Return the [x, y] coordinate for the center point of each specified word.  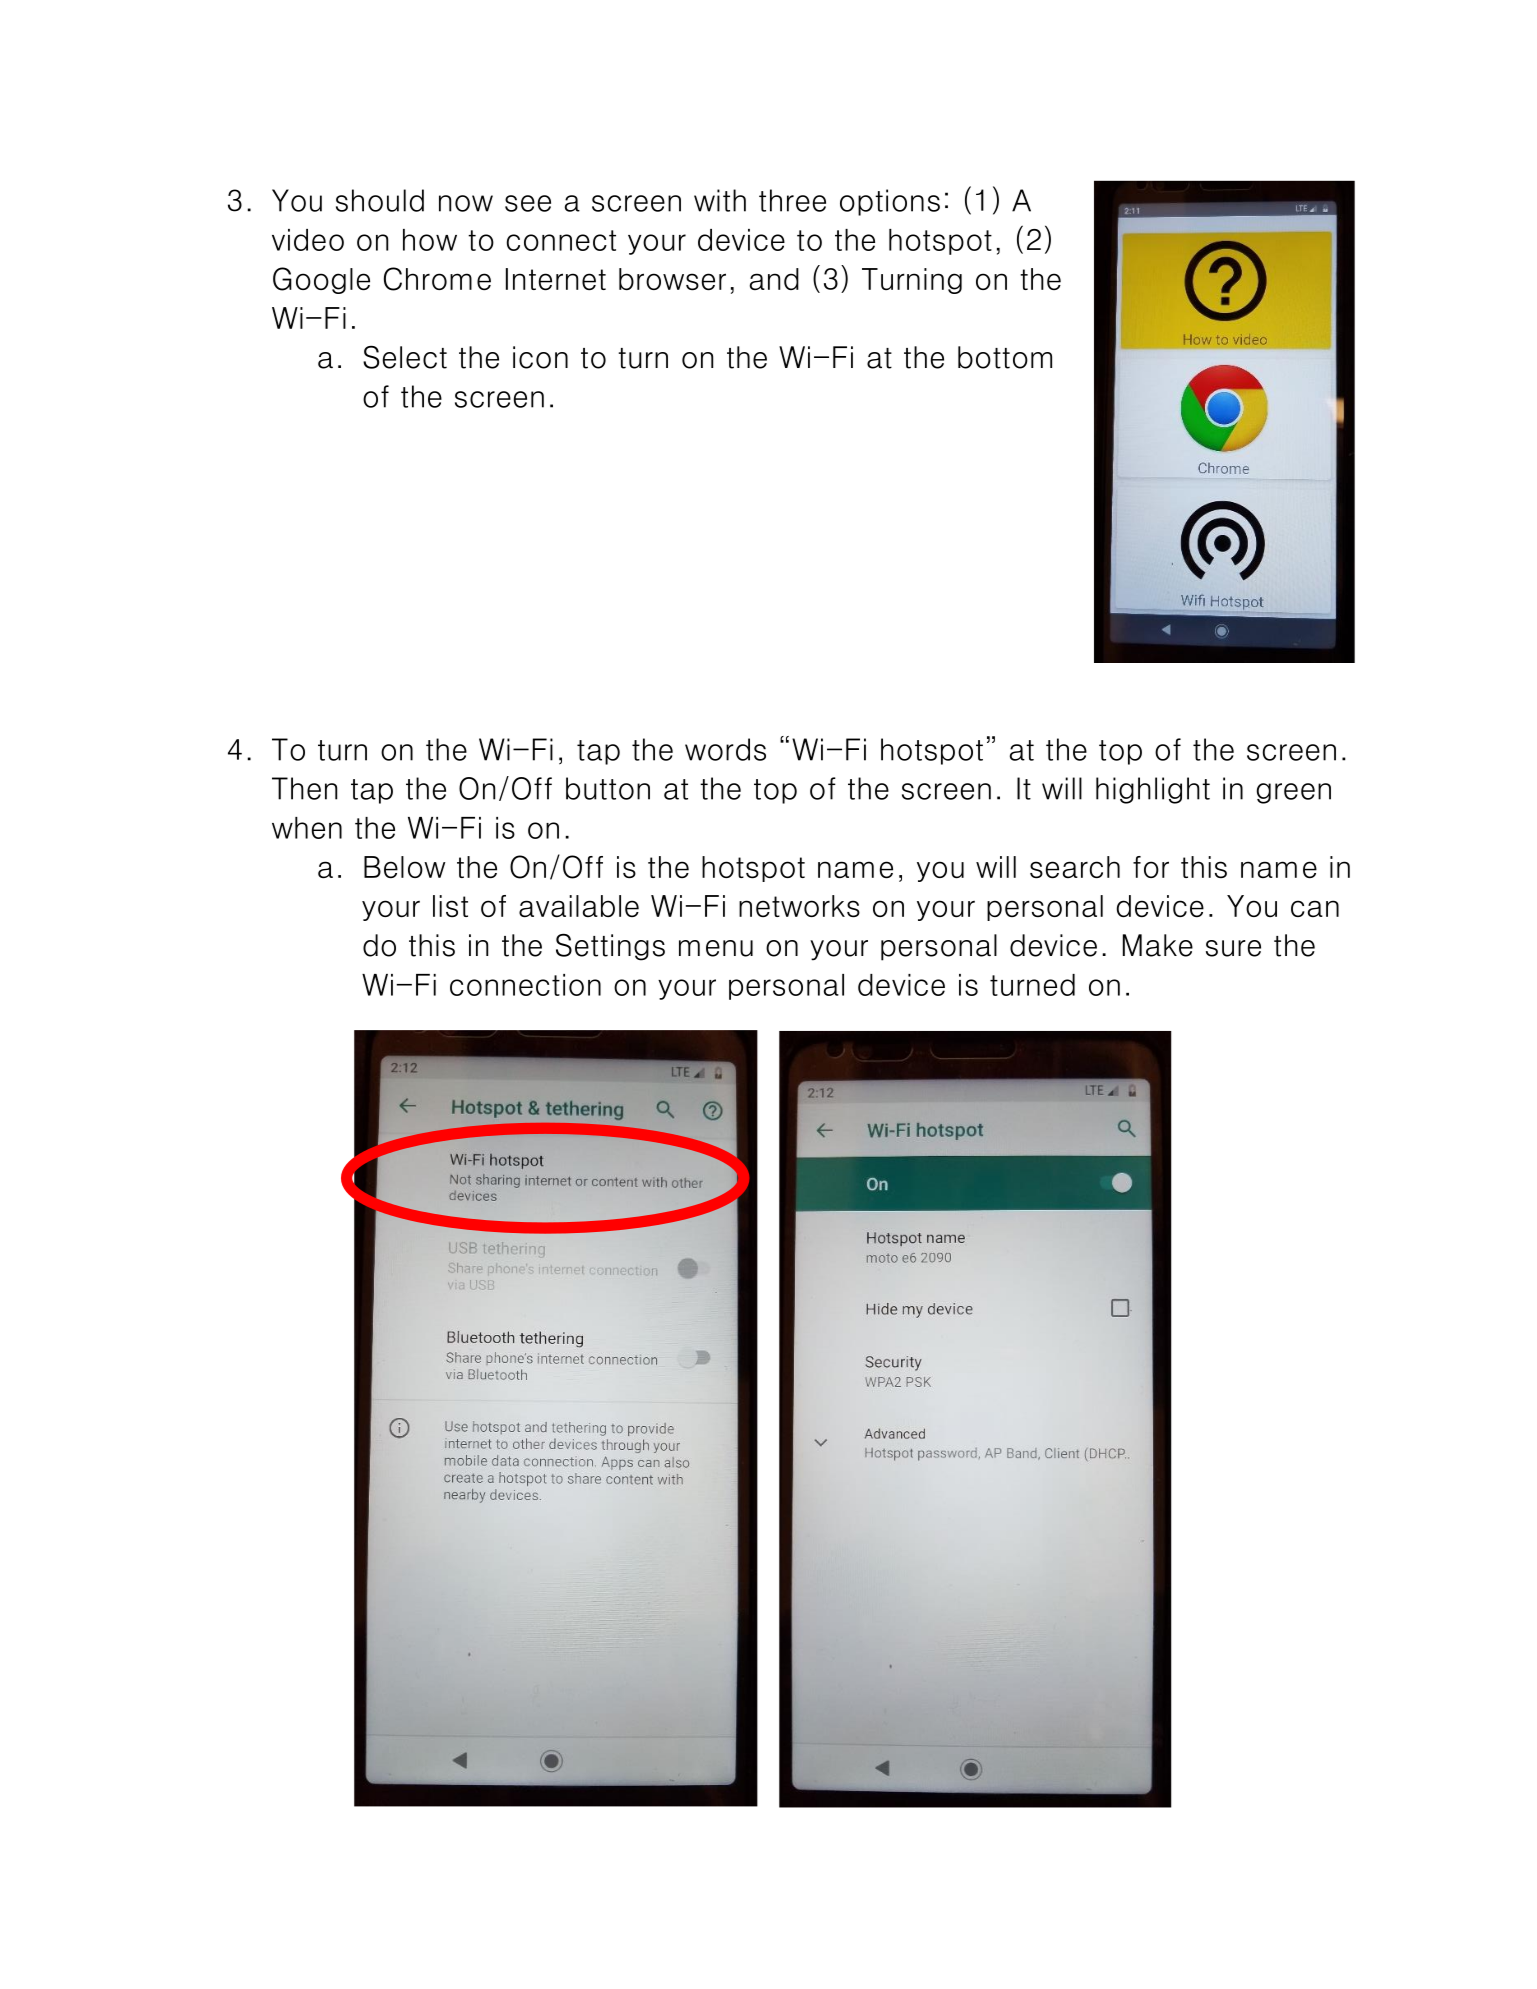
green [1294, 793]
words [725, 749]
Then [304, 788]
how [430, 240]
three [792, 200]
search [1075, 867]
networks [799, 906]
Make [1158, 945]
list [450, 906]
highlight [1153, 790]
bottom [1005, 357]
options [890, 202]
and [774, 279]
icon [540, 357]
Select [405, 357]
